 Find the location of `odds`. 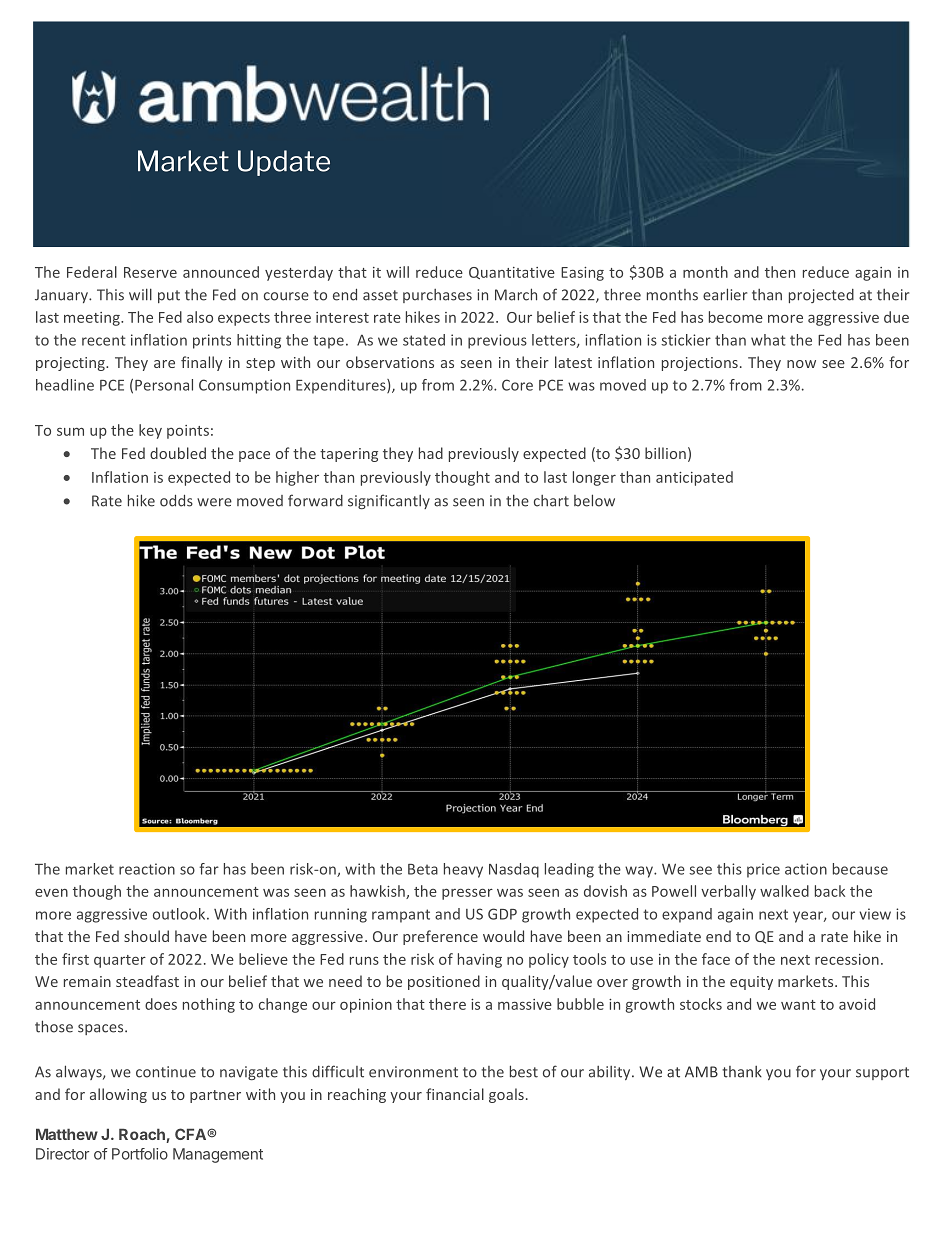

odds is located at coordinates (176, 501).
